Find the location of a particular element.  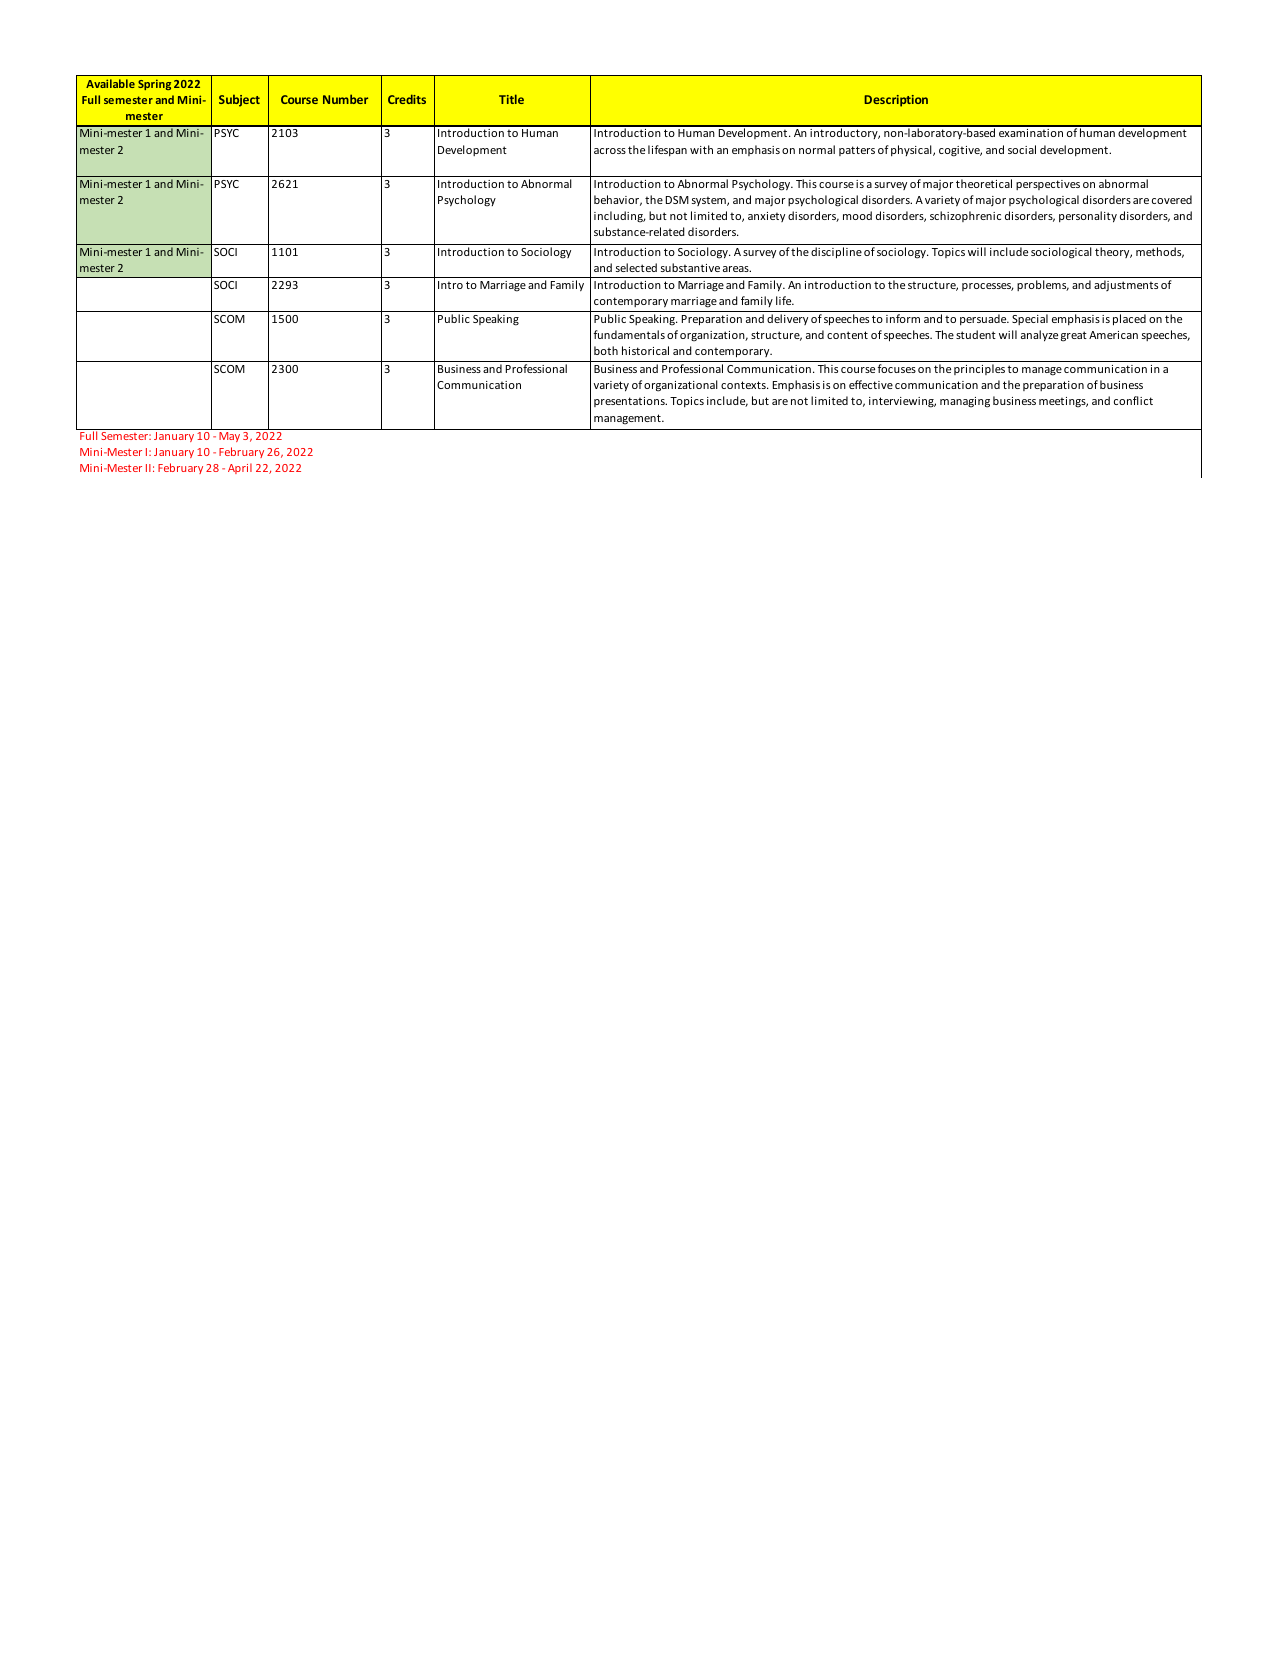

selected is located at coordinates (636, 267).
